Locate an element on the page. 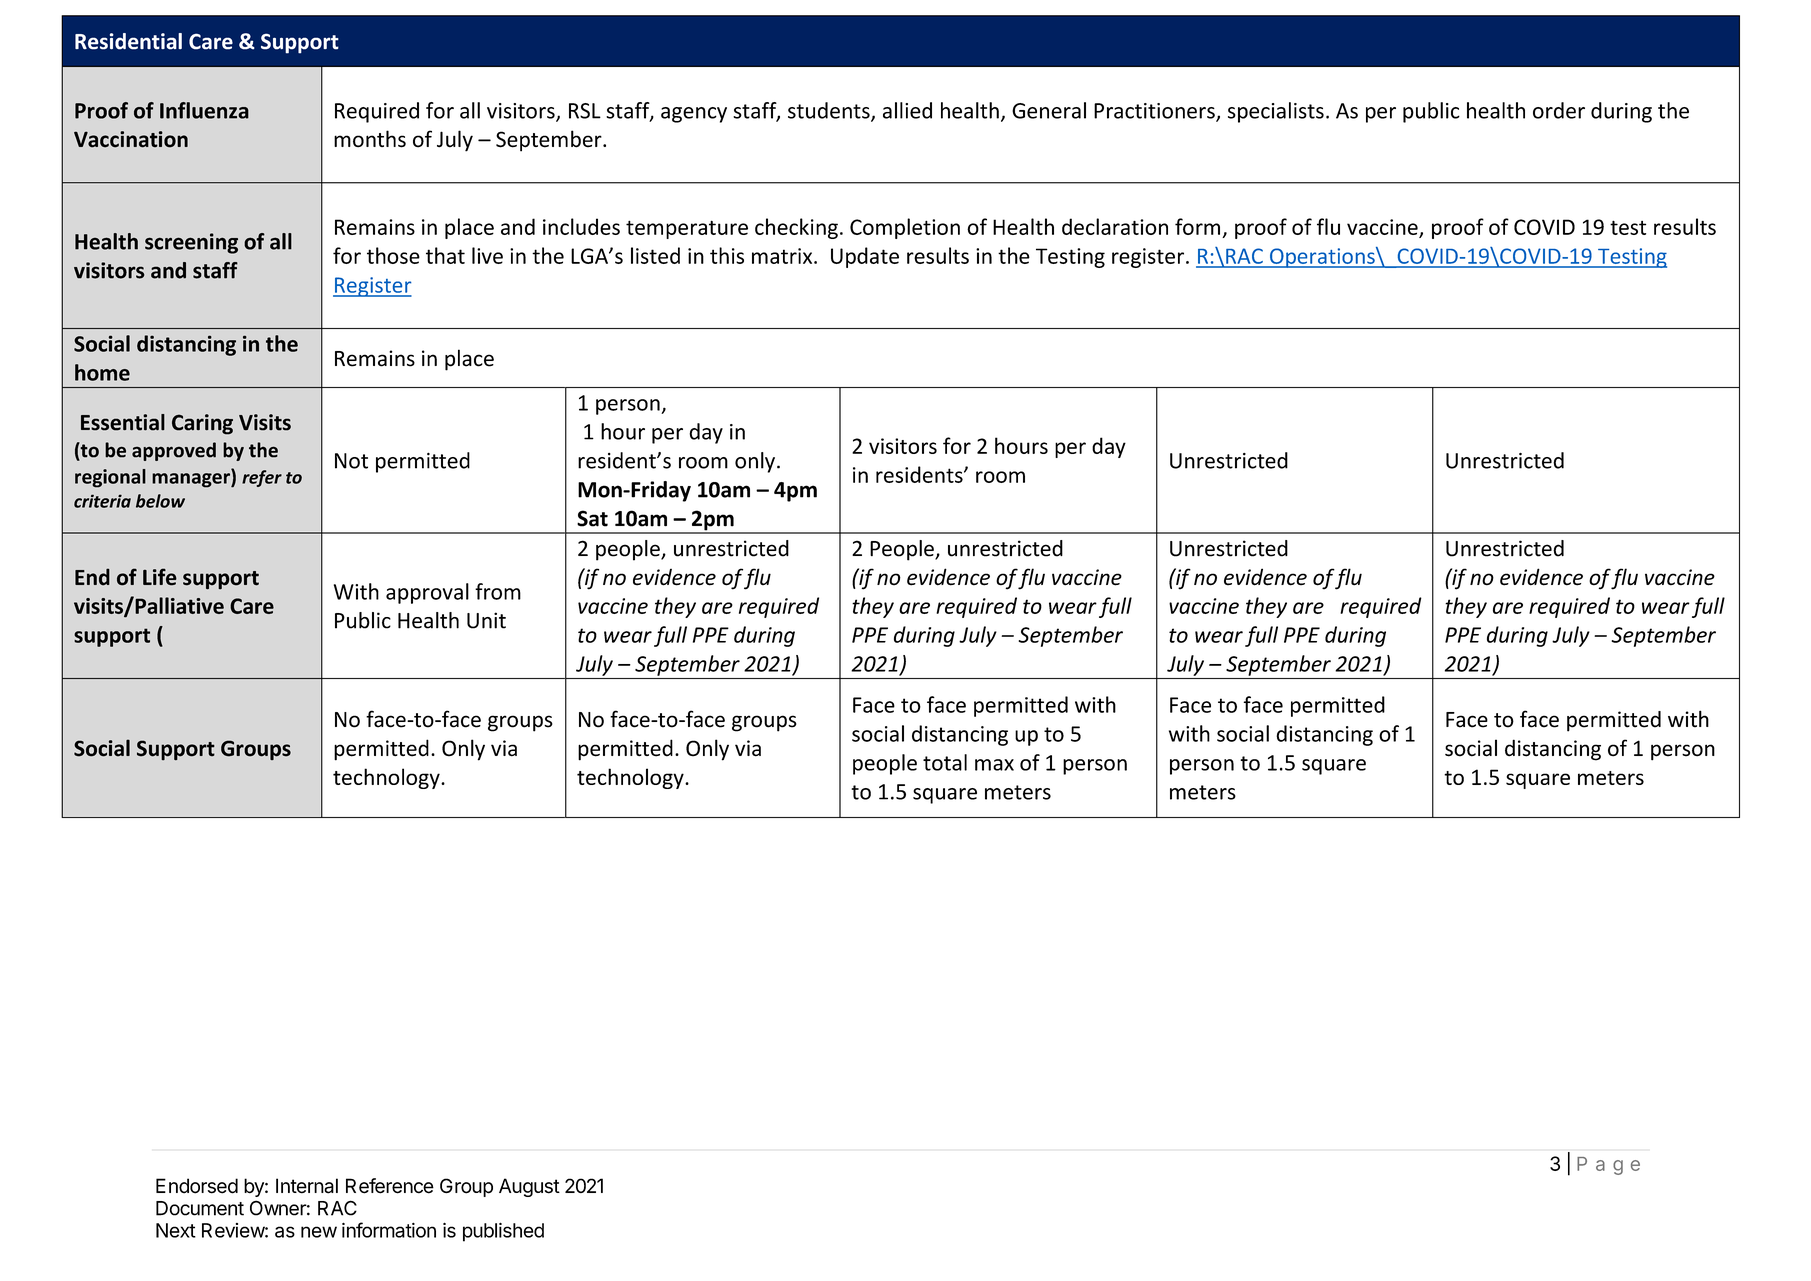 This image has height=1281, width=1811. Unit is located at coordinates (486, 620).
